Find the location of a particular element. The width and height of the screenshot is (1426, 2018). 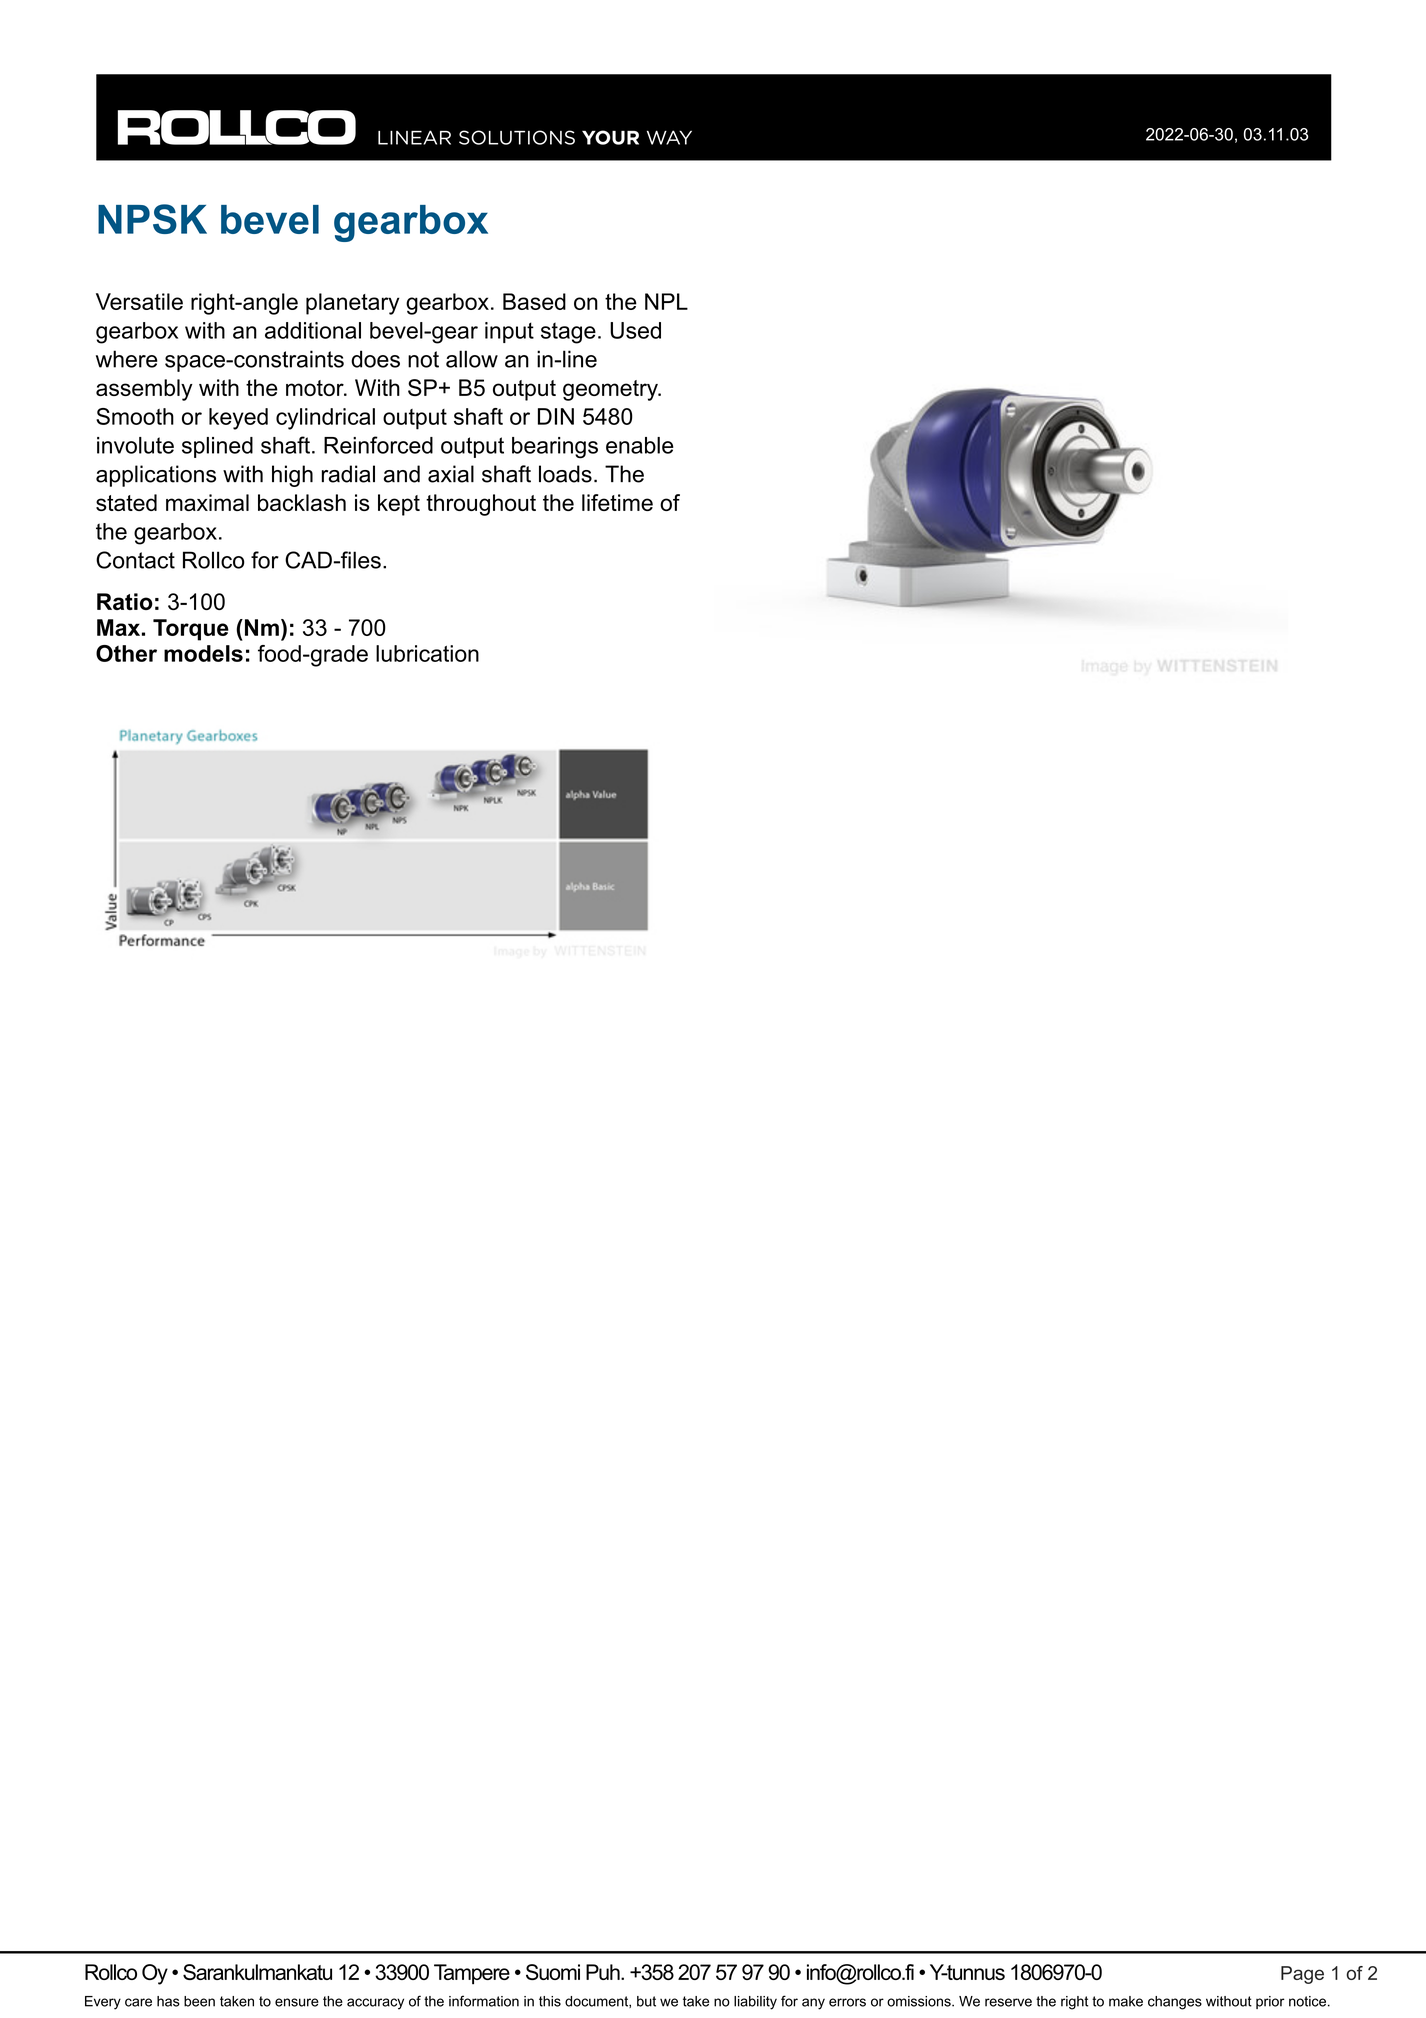

lifetime is located at coordinates (617, 502).
